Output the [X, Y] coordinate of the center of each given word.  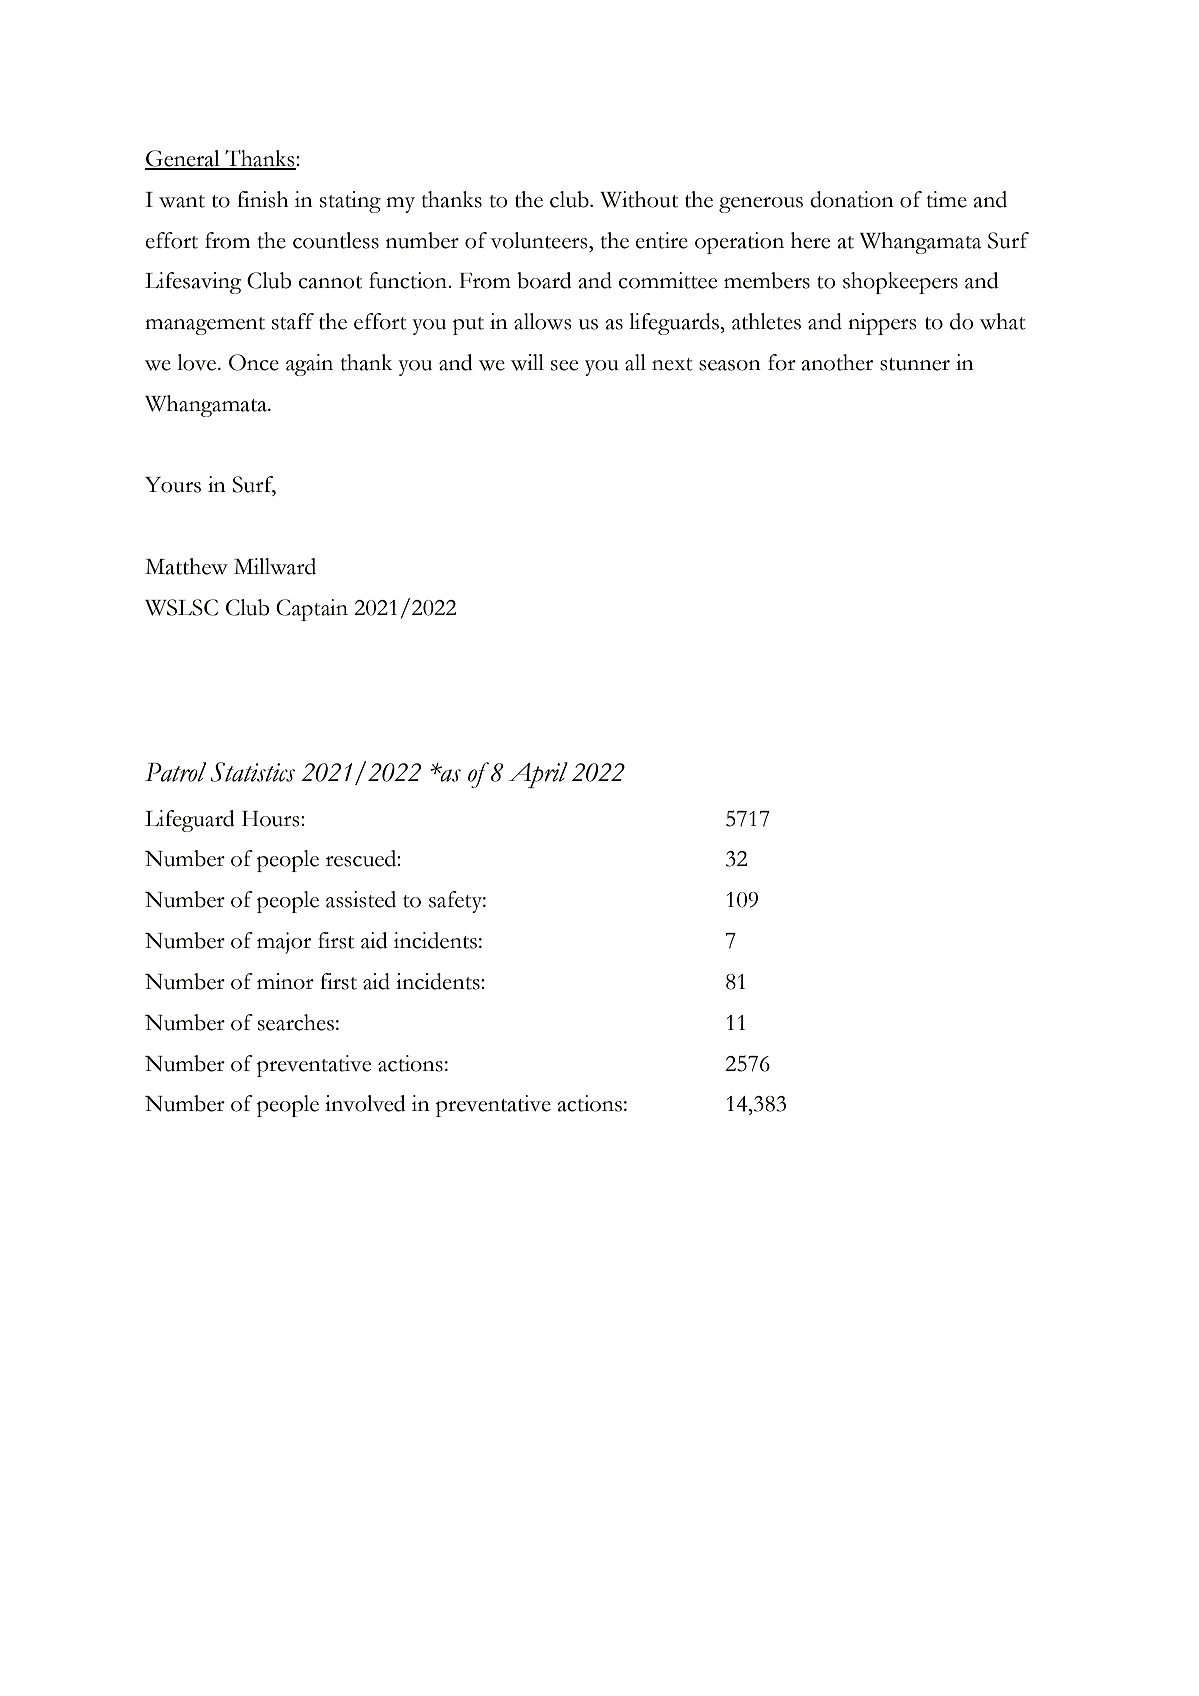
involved [365, 1103]
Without [639, 199]
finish [262, 199]
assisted [361, 899]
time [946, 199]
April [538, 775]
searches [296, 1022]
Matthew [186, 566]
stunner [915, 364]
